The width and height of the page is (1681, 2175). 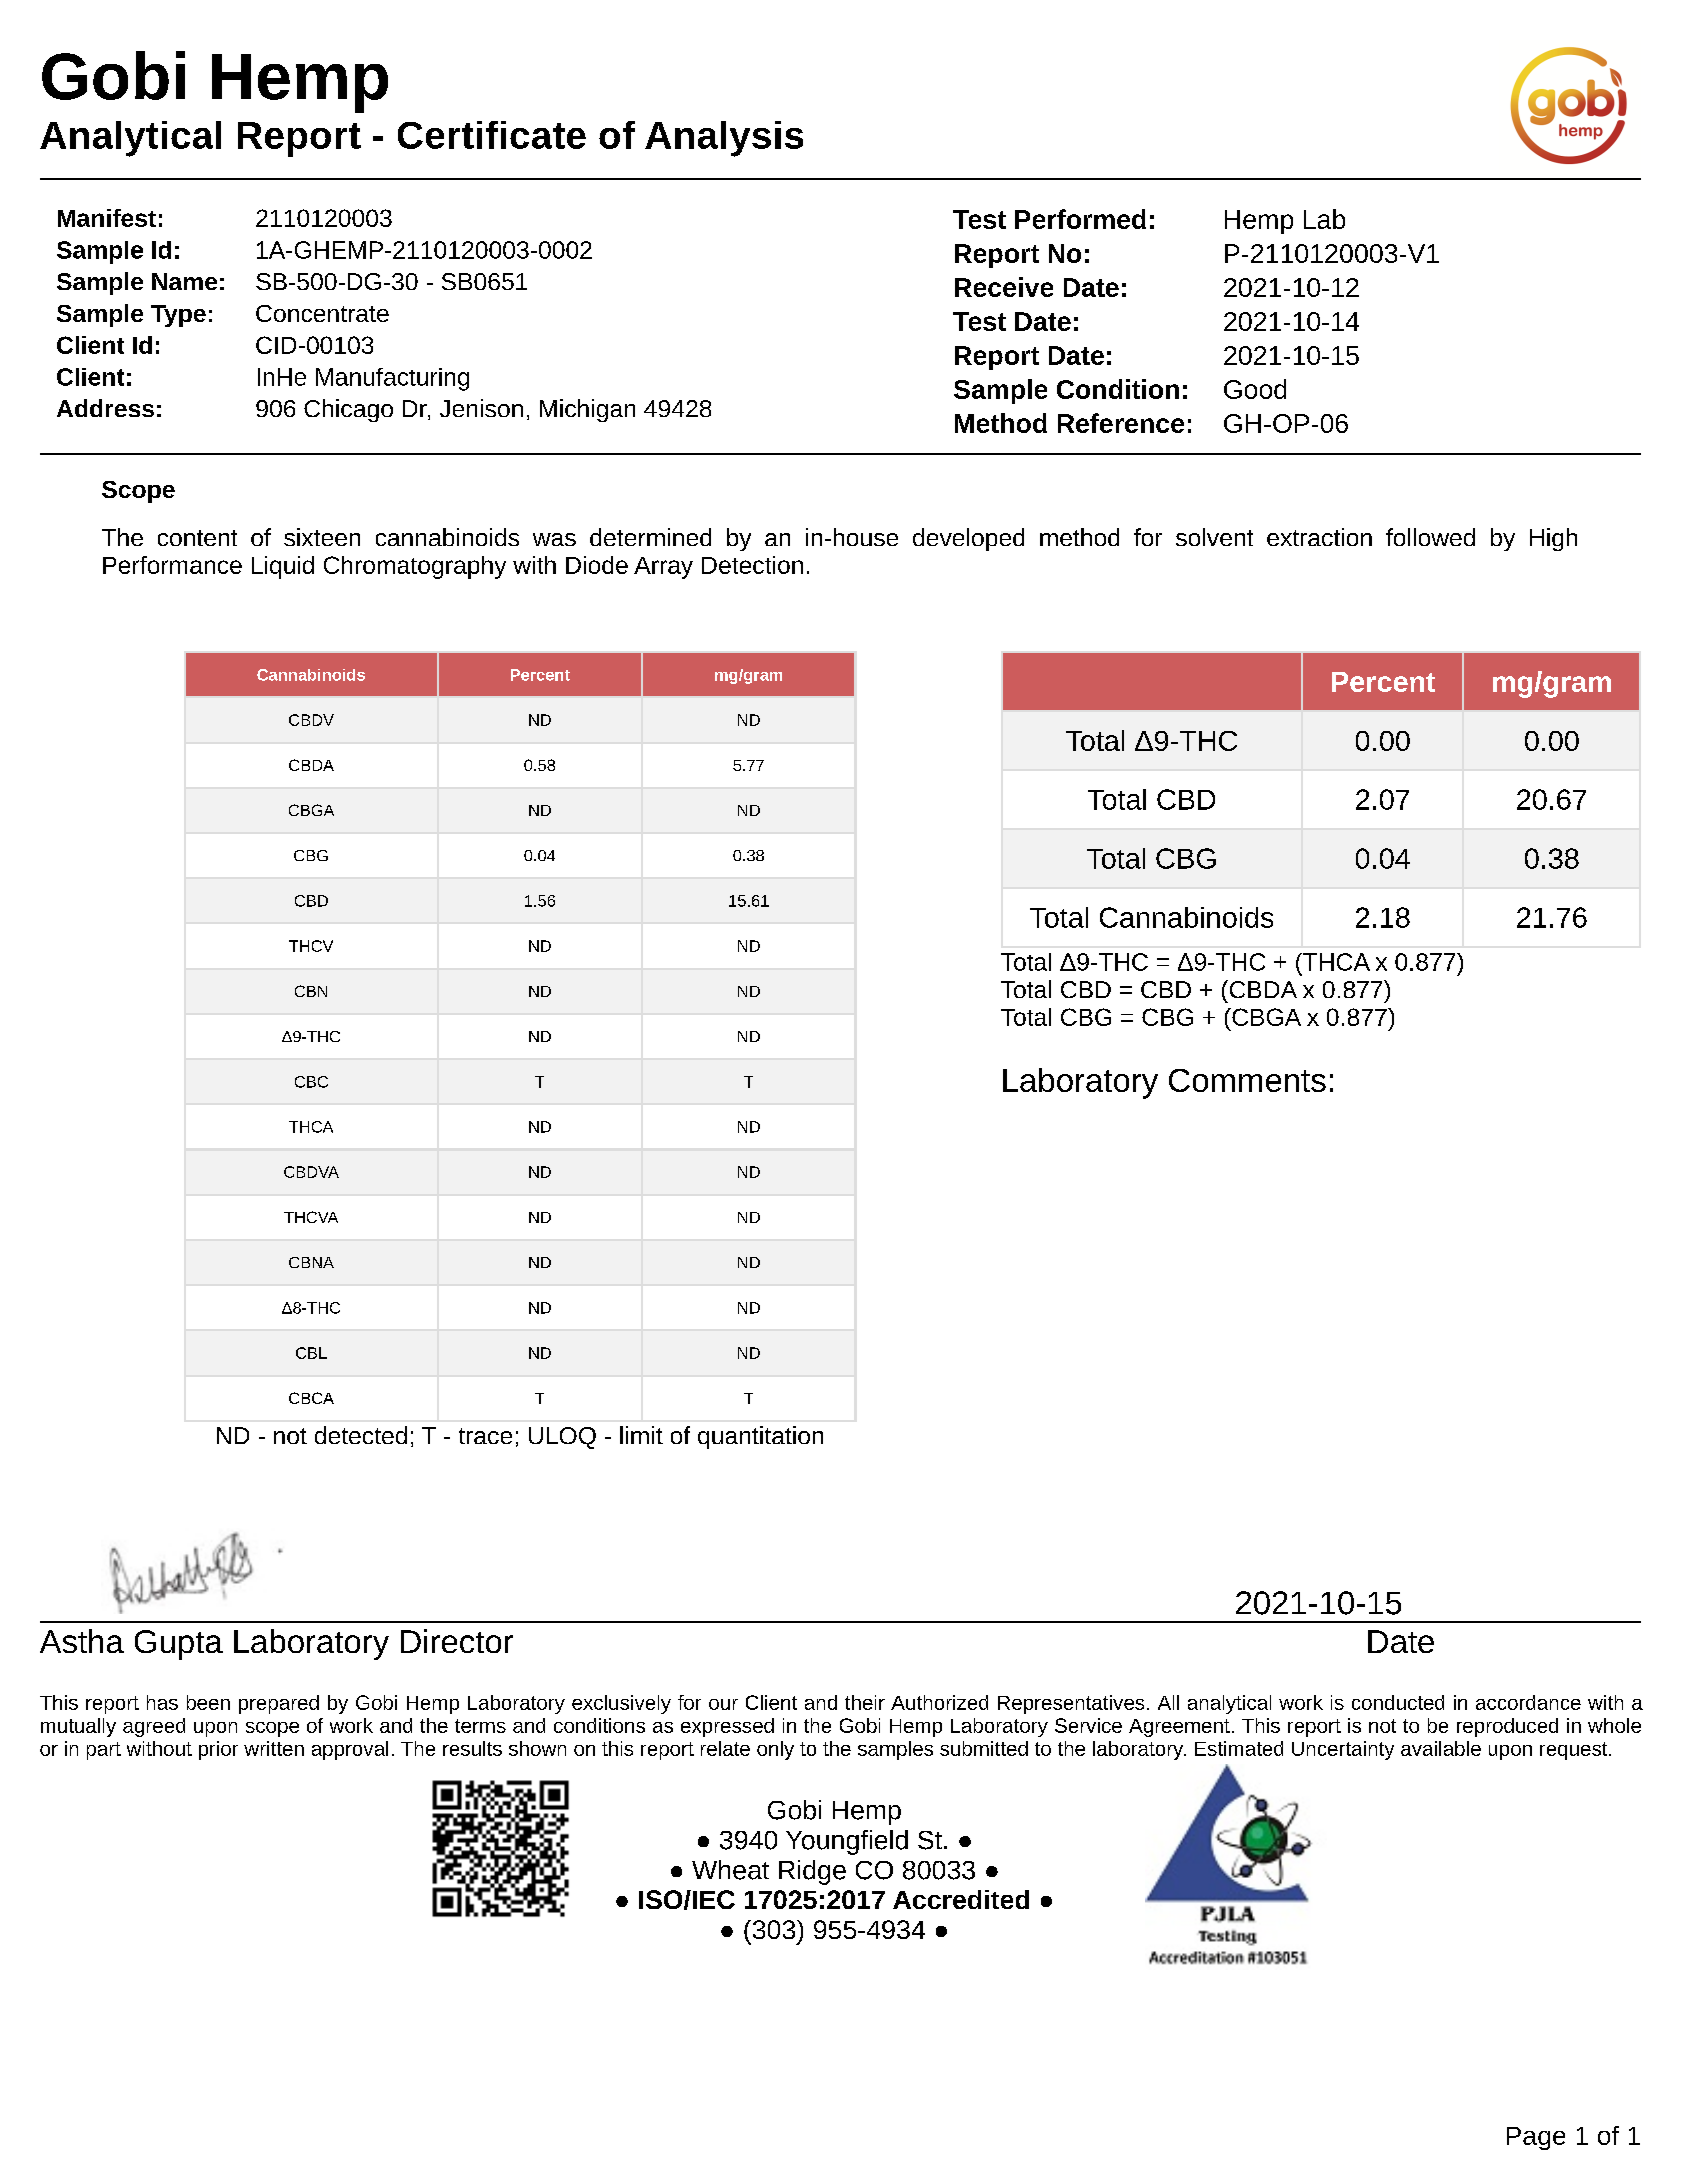 I want to click on prior, so click(x=218, y=1750).
